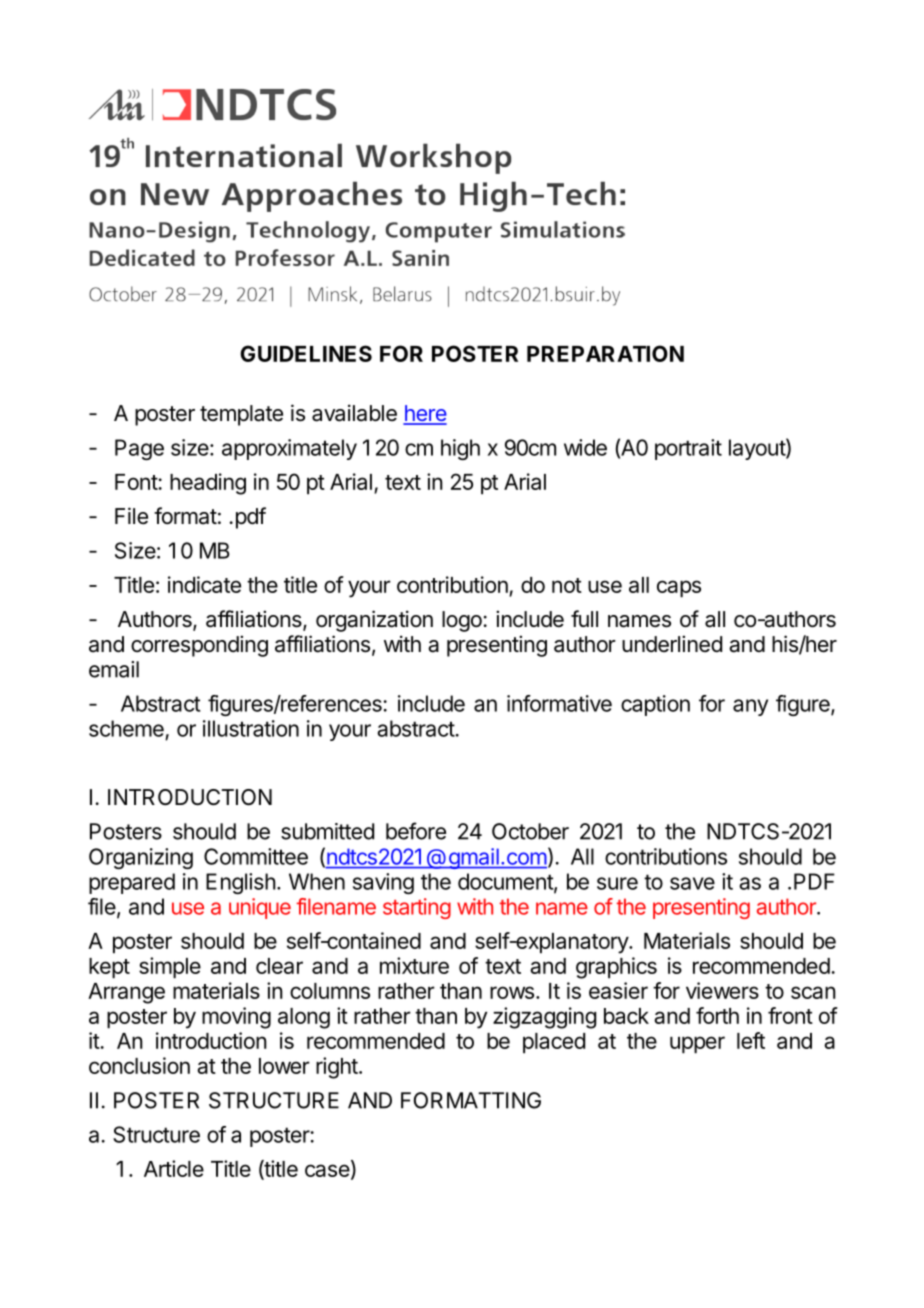 Image resolution: width=924 pixels, height=1308 pixels. Describe the element at coordinates (174, 1168) in the image. I see `Article` at that location.
